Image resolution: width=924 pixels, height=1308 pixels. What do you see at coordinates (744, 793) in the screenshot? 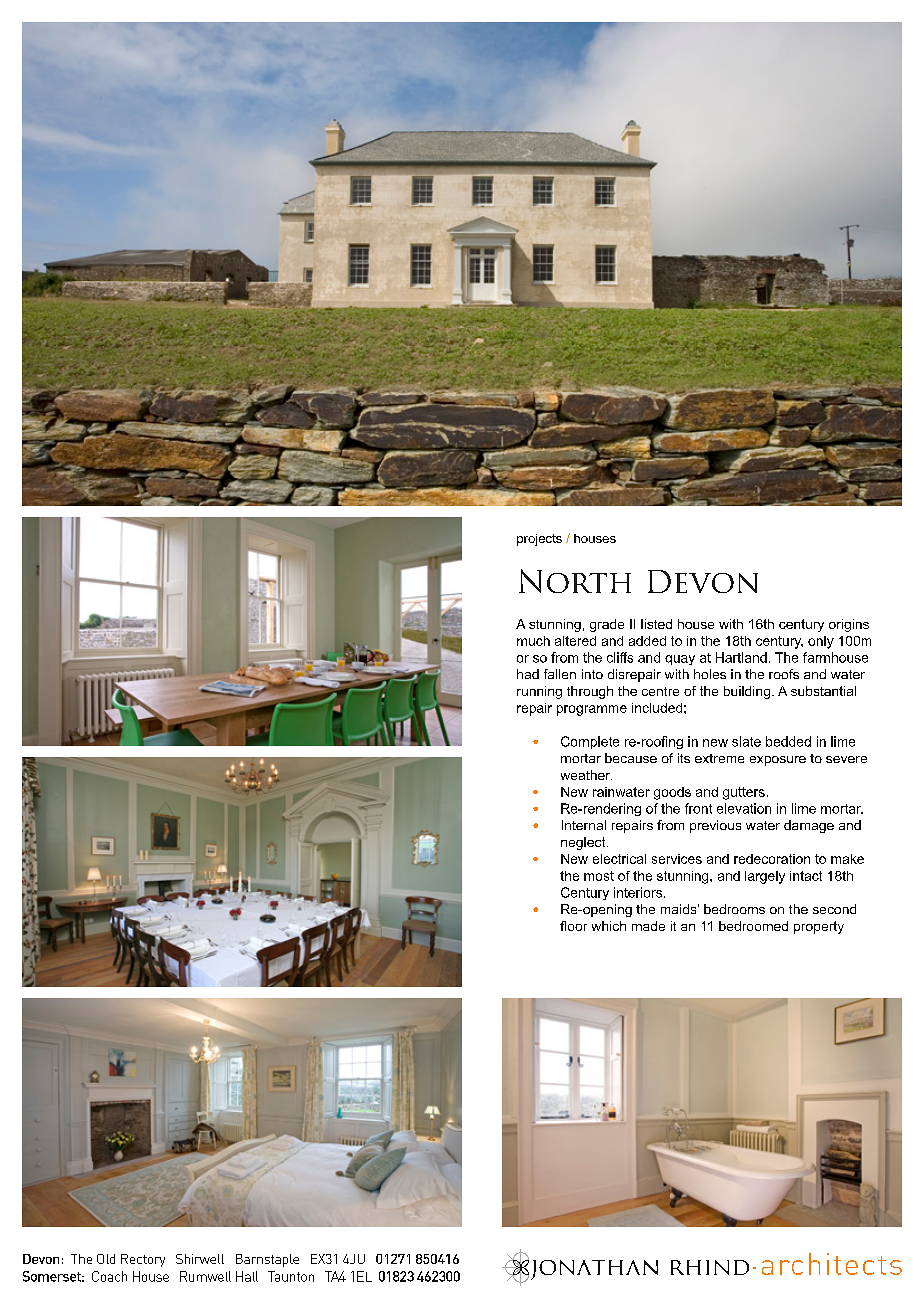
I see `gutters` at bounding box center [744, 793].
